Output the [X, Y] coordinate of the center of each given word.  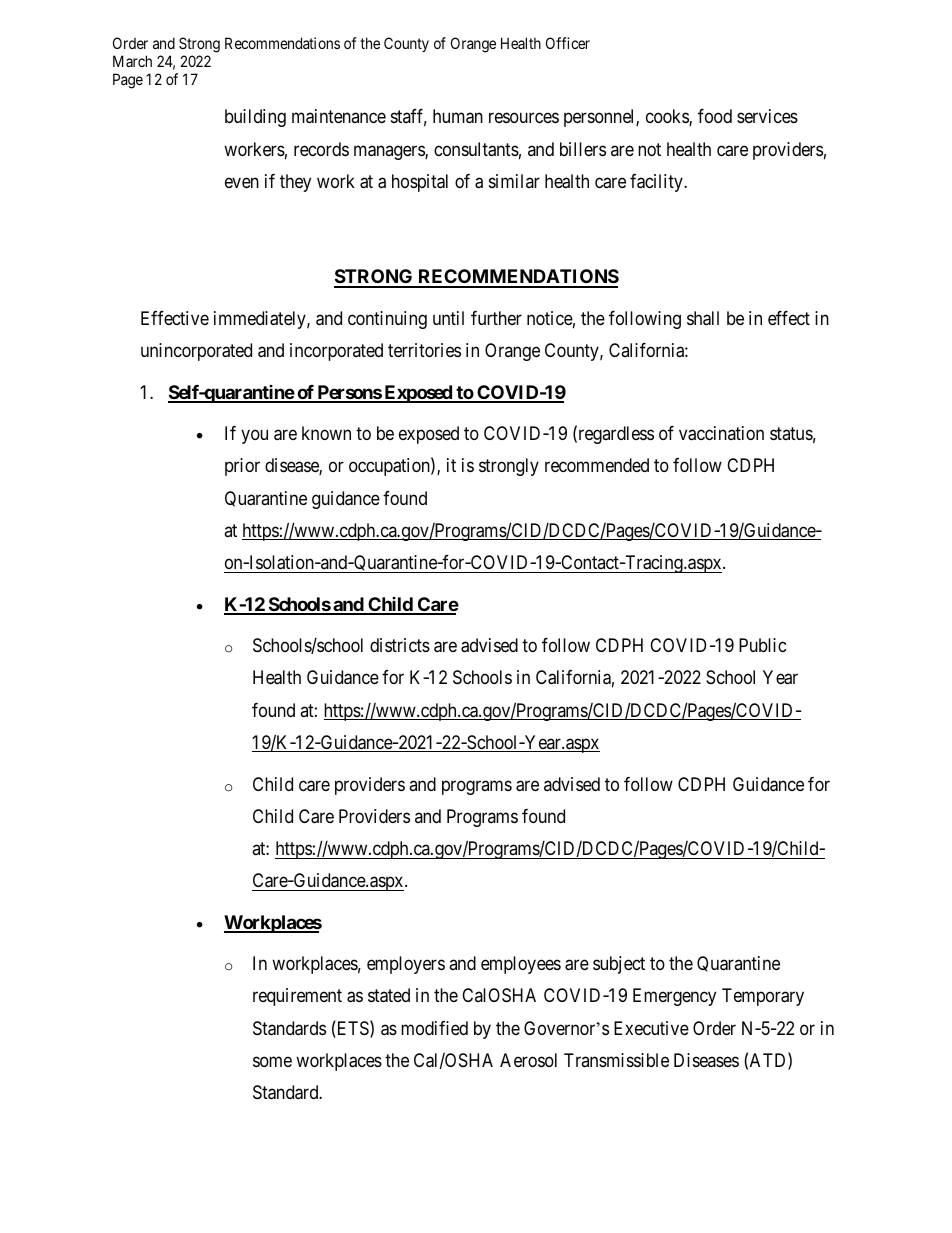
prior [242, 467]
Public [763, 645]
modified [434, 1028]
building [255, 118]
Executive [651, 1028]
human [458, 116]
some [272, 1061]
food [715, 116]
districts [400, 645]
